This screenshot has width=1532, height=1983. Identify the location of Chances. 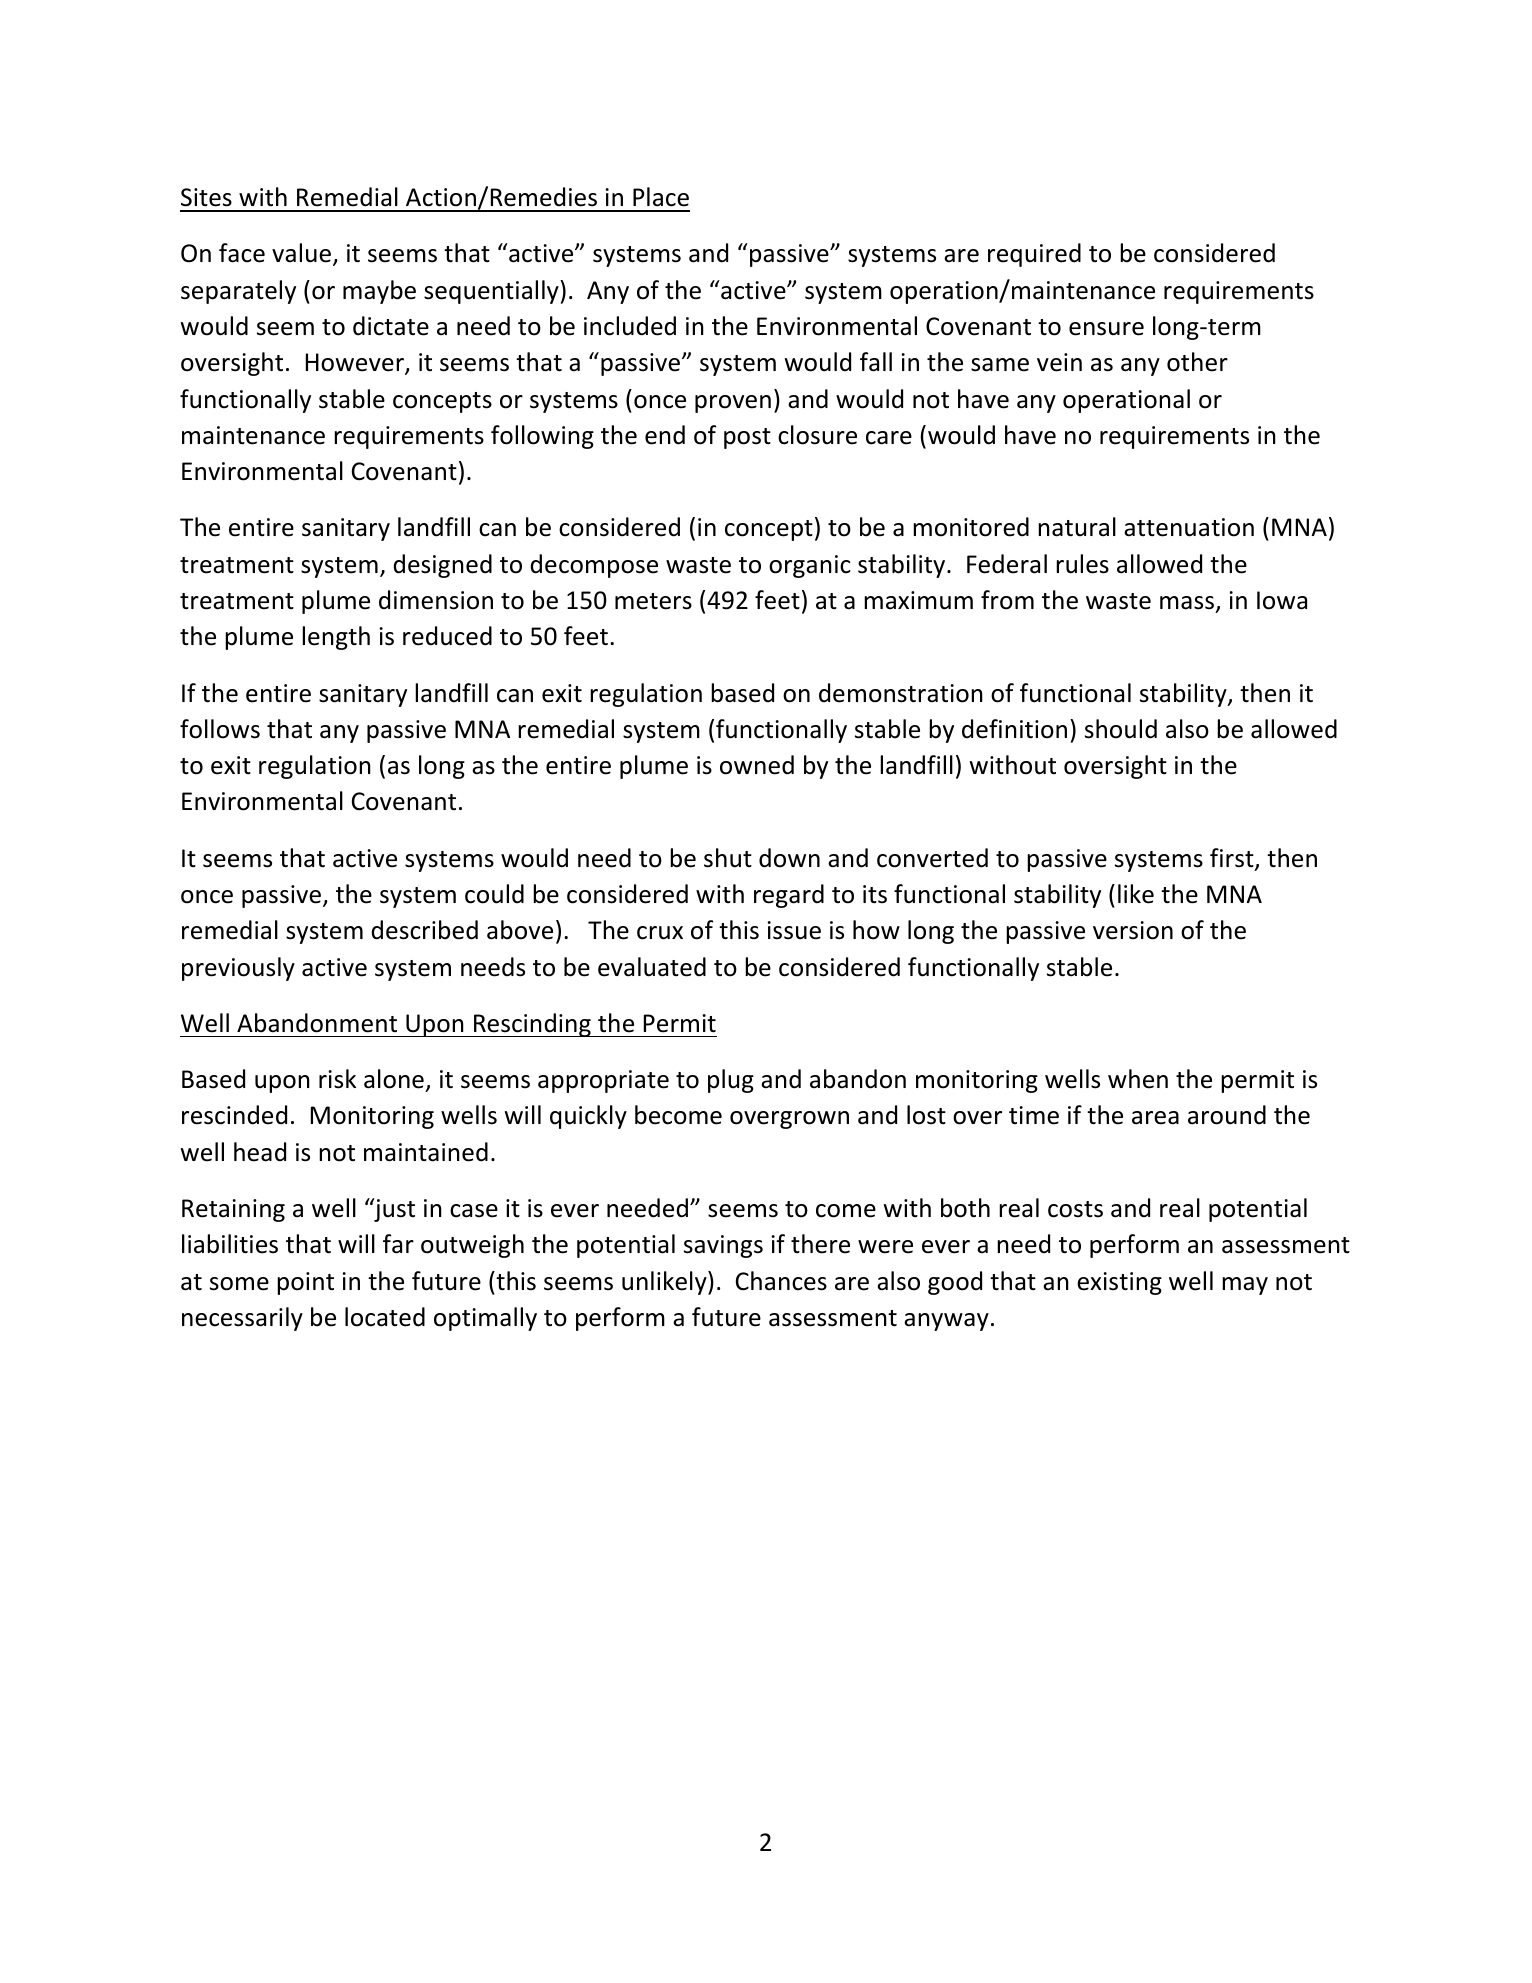
(781, 1281).
